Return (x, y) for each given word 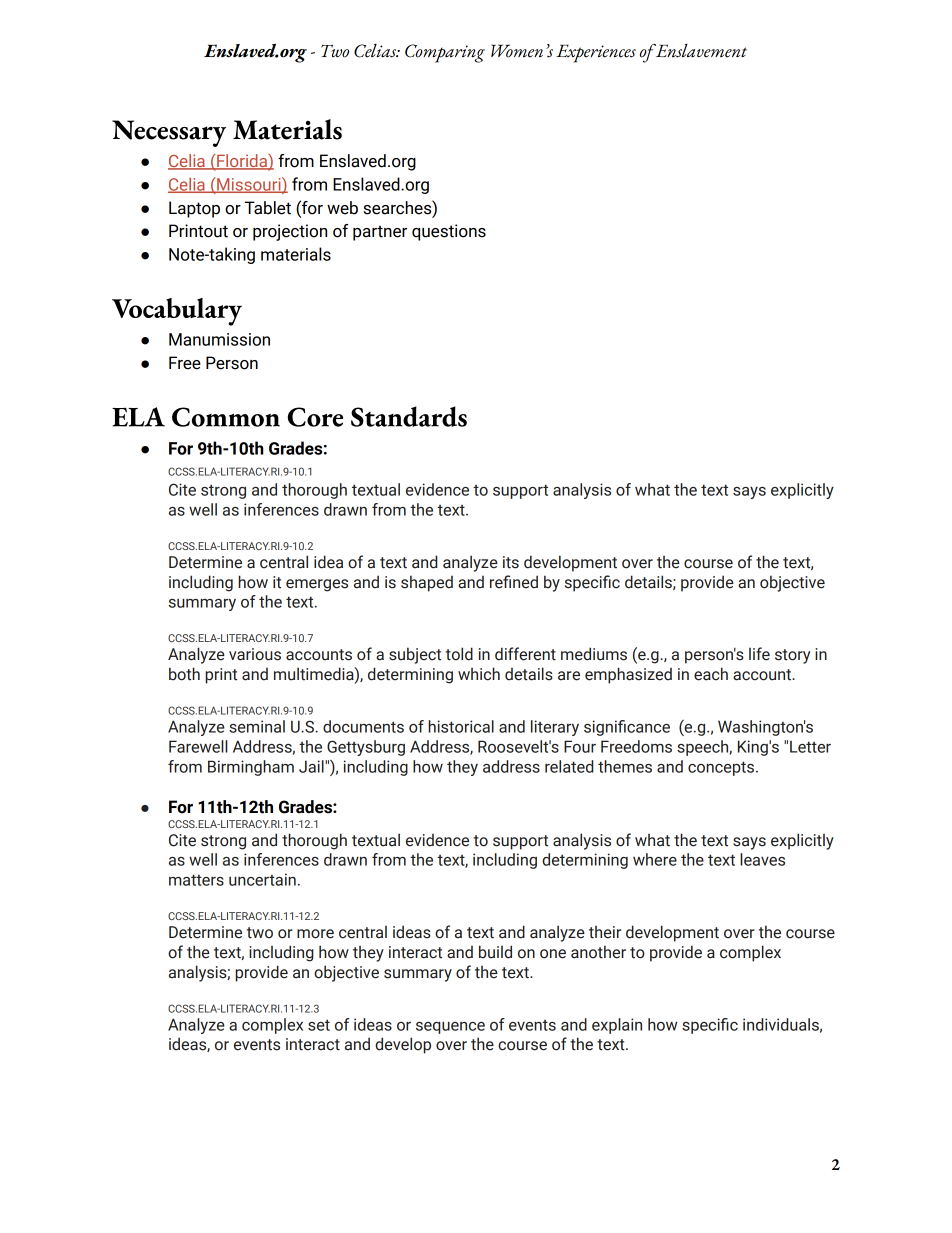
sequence (450, 1028)
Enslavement (700, 51)
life (759, 654)
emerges (317, 585)
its (511, 562)
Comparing (445, 53)
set (319, 1025)
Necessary (169, 133)
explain (617, 1026)
